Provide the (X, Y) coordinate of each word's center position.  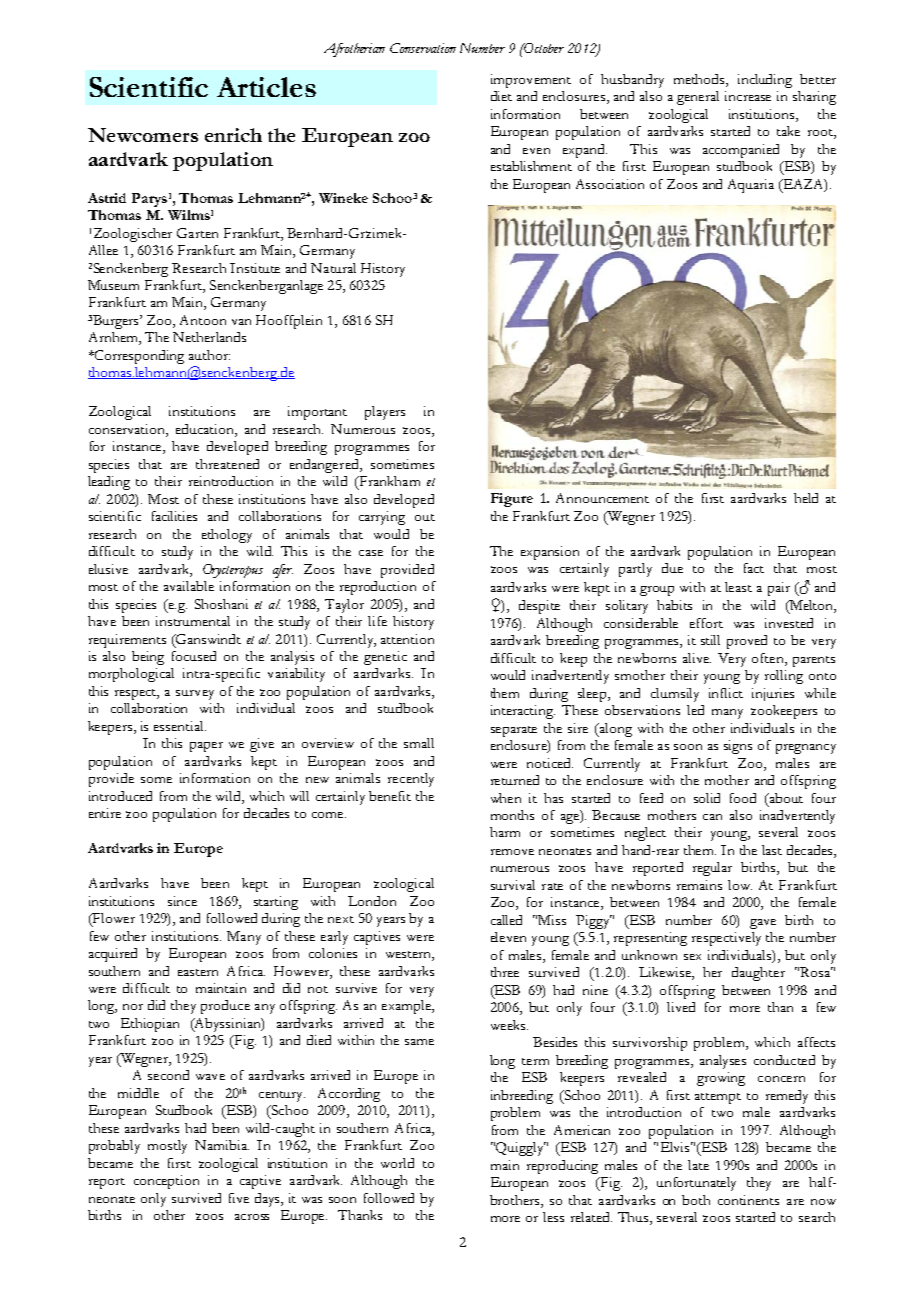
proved (747, 642)
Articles (266, 87)
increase (748, 96)
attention (407, 639)
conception (166, 1182)
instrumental (193, 621)
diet (501, 96)
